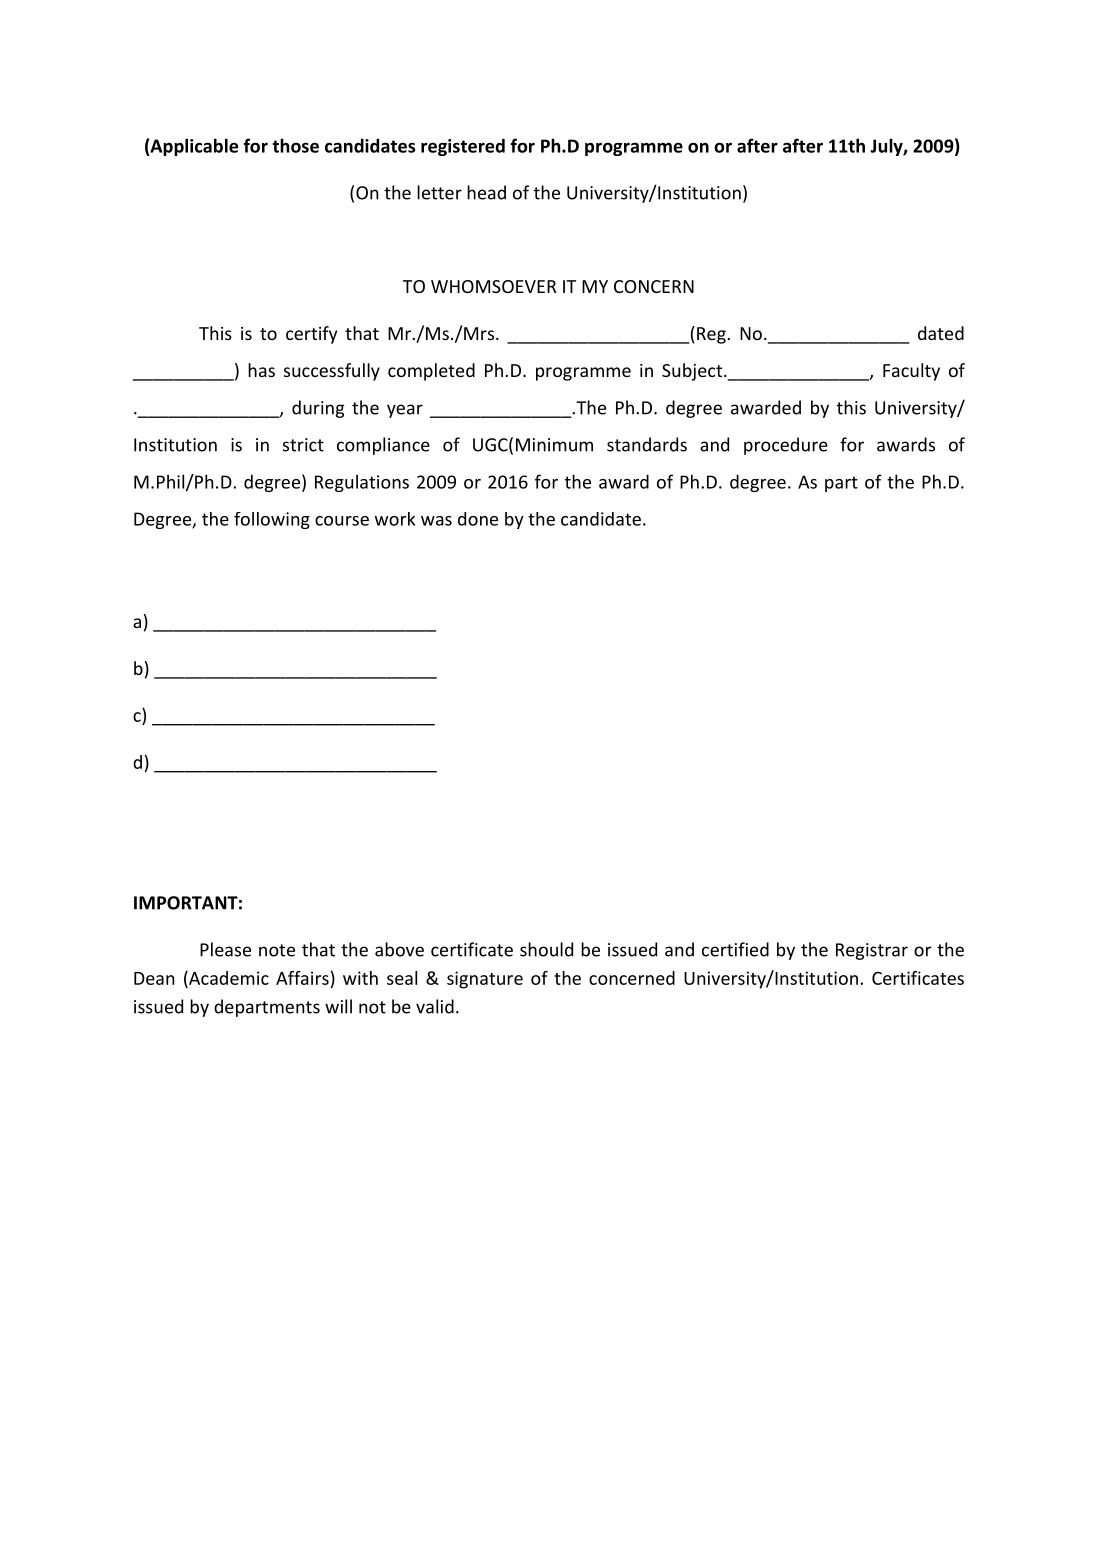 The height and width of the screenshot is (1550, 1097). I want to click on those, so click(295, 145).
